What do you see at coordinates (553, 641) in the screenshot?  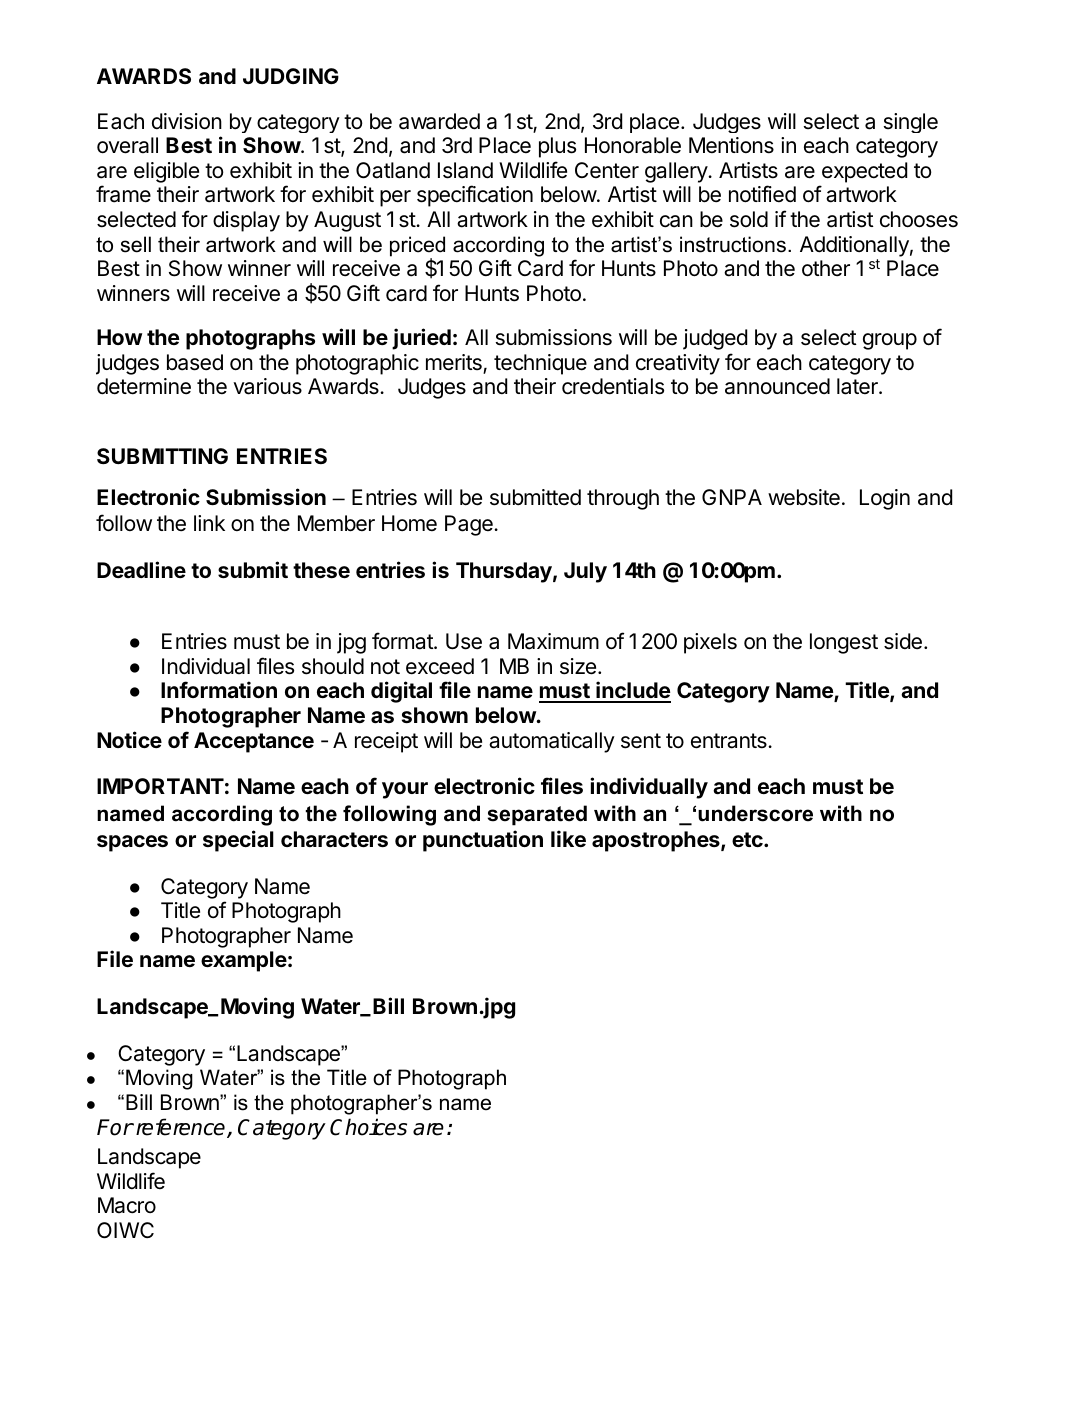 I see `Maximum` at bounding box center [553, 641].
